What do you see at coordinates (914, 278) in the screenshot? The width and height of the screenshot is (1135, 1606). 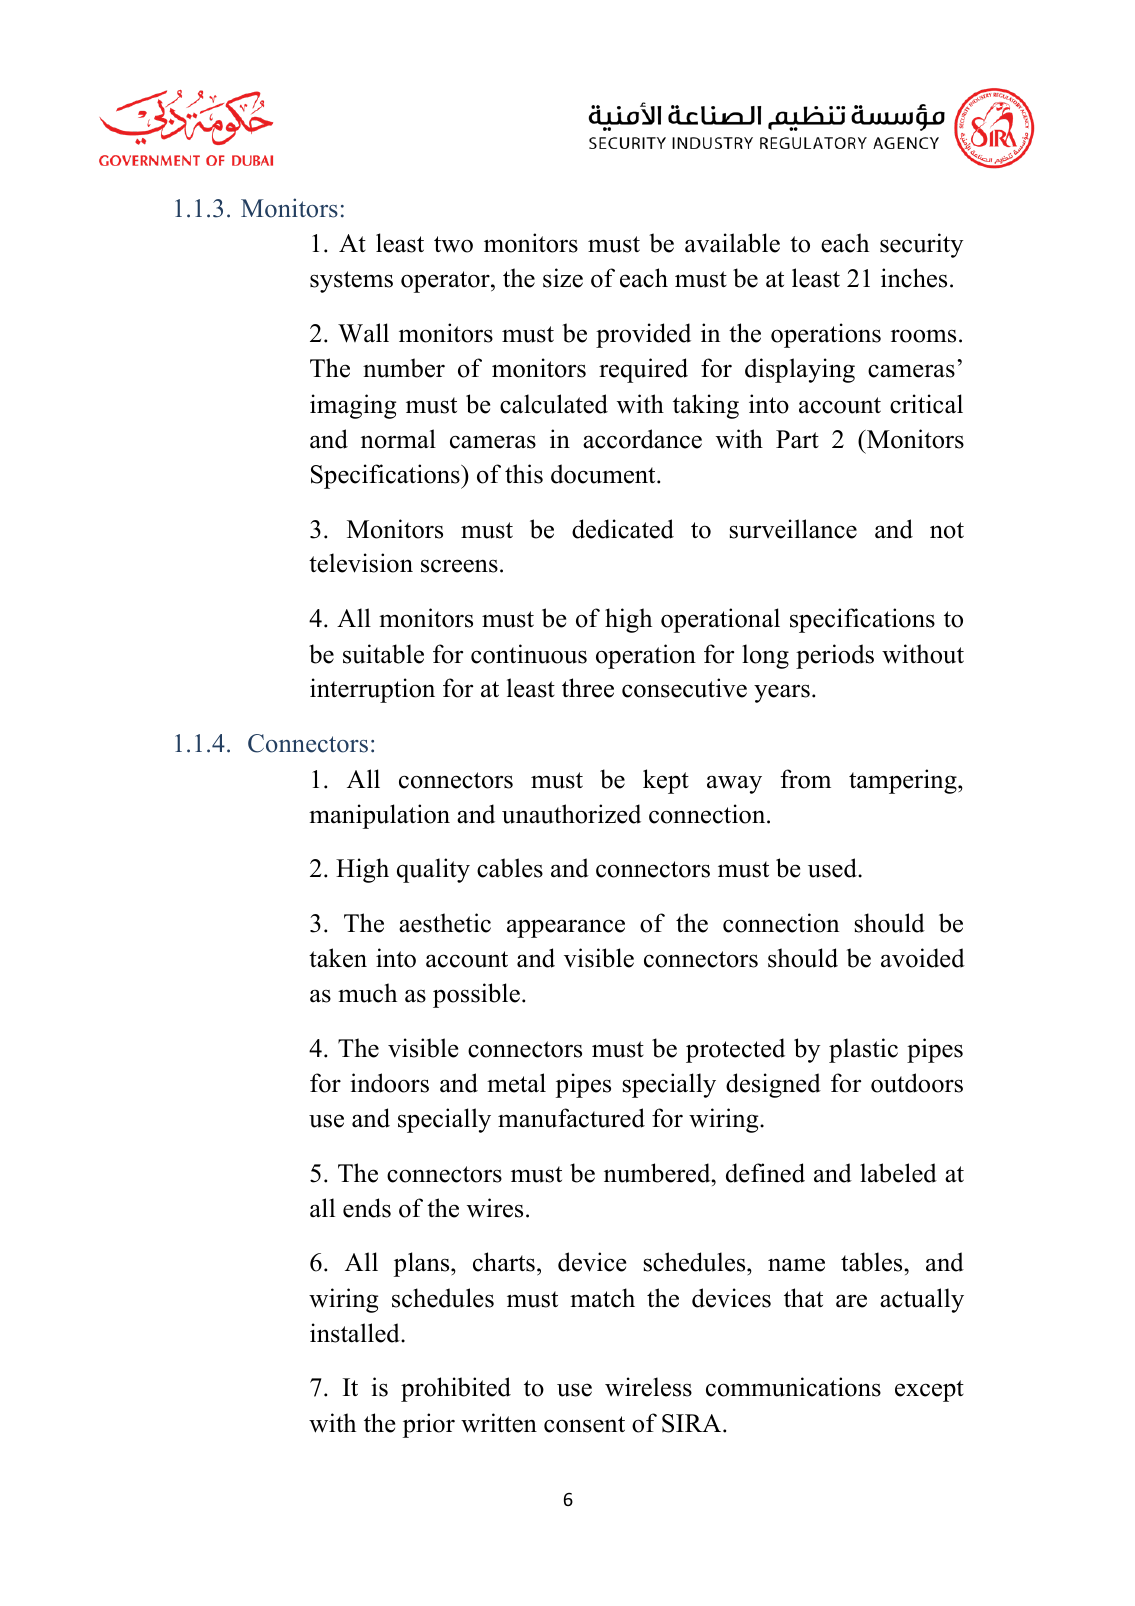 I see `inches` at bounding box center [914, 278].
